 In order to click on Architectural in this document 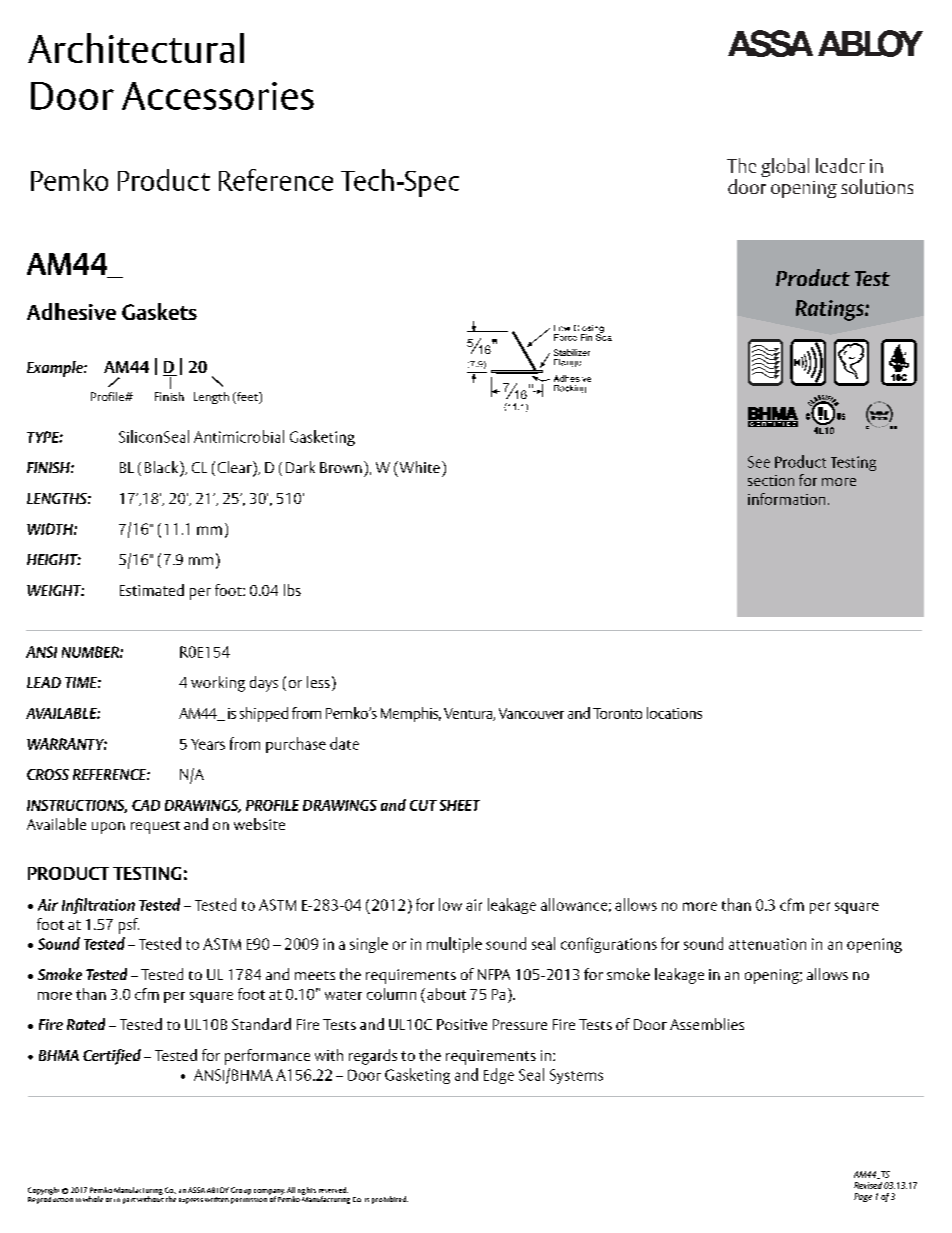, I will do `click(136, 48)`.
